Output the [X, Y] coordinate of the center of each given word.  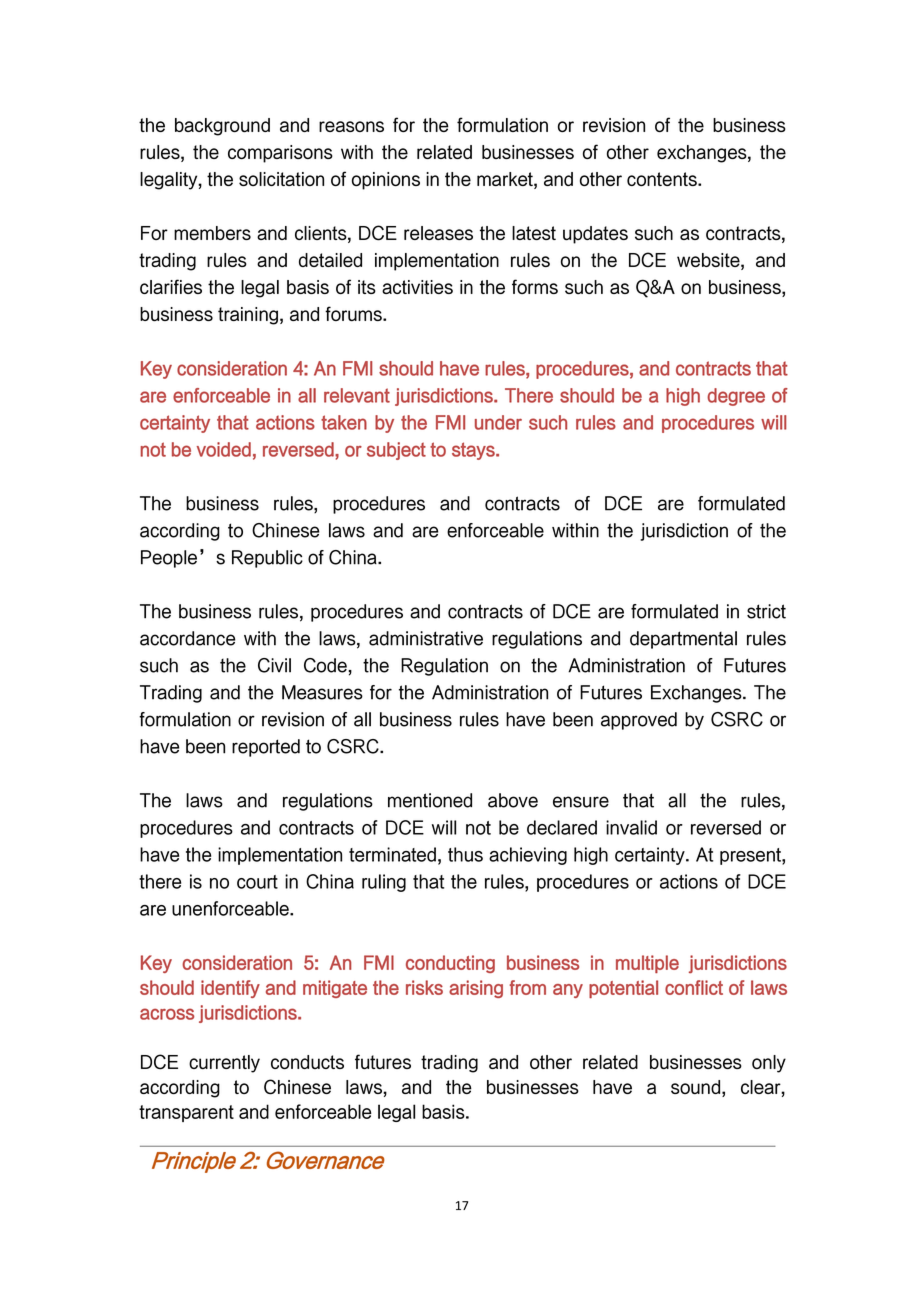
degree [736, 397]
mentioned [430, 800]
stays [474, 451]
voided [224, 449]
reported [266, 748]
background [222, 127]
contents [663, 179]
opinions [386, 181]
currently [224, 1064]
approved [639, 721]
